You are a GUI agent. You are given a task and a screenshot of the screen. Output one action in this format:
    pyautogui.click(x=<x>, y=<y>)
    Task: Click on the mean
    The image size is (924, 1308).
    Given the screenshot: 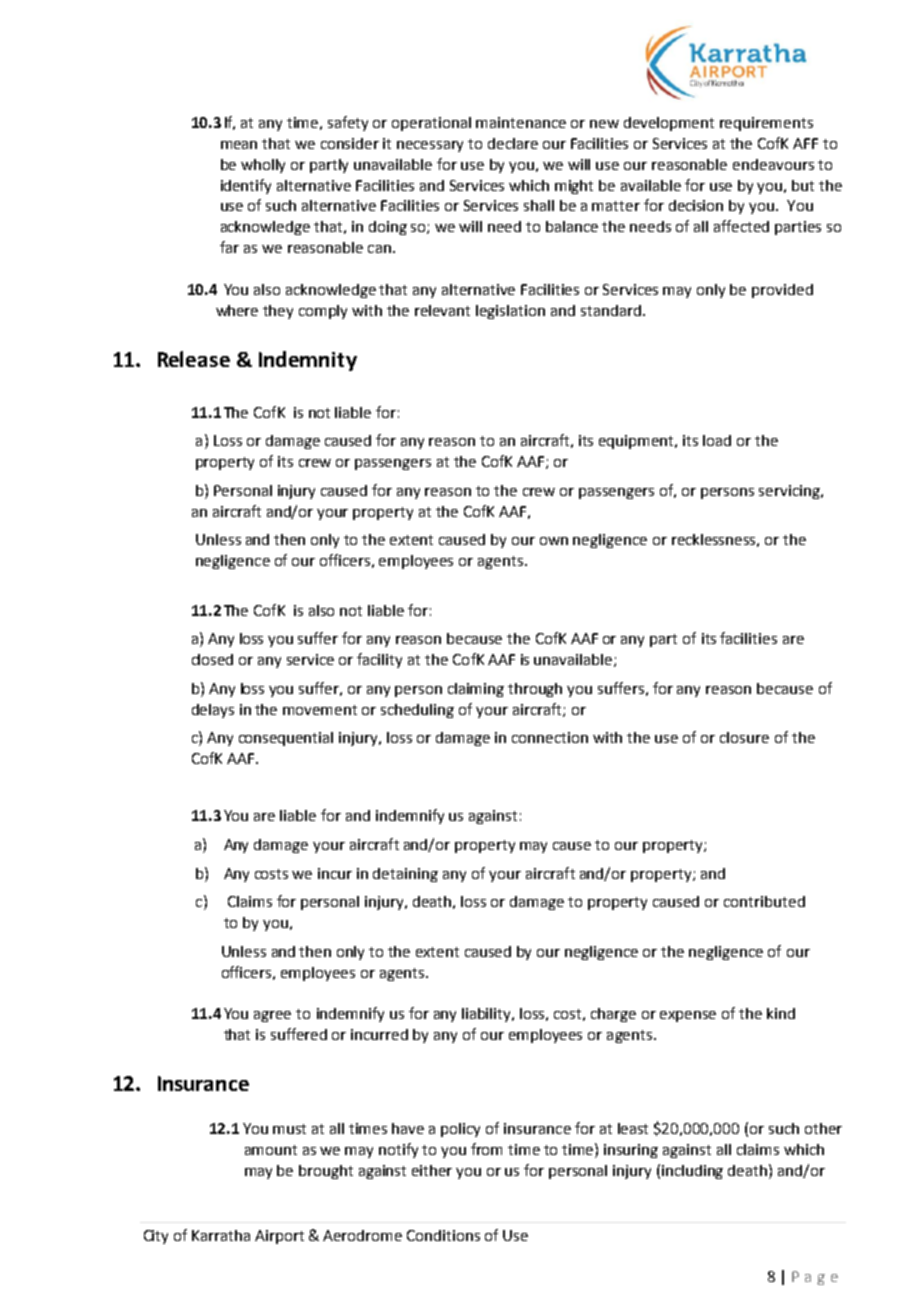 What is the action you would take?
    pyautogui.click(x=239, y=145)
